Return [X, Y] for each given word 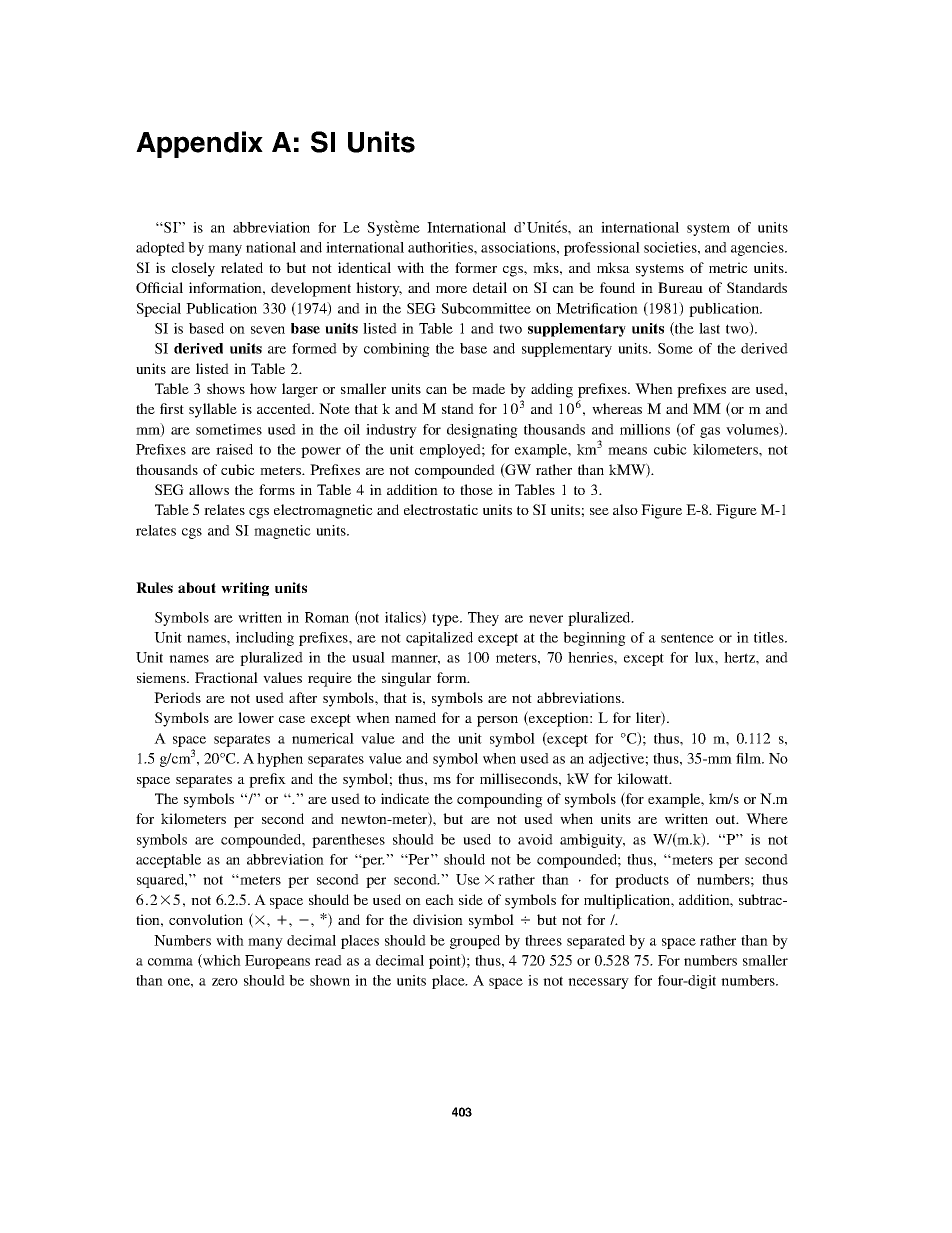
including [265, 639]
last [709, 328]
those [476, 489]
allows [209, 489]
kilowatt [644, 778]
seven [268, 330]
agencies [758, 249]
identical [364, 267]
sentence [687, 638]
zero [225, 982]
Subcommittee [486, 308]
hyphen [280, 760]
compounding [500, 800]
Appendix [199, 144]
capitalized [439, 639]
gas [710, 432]
